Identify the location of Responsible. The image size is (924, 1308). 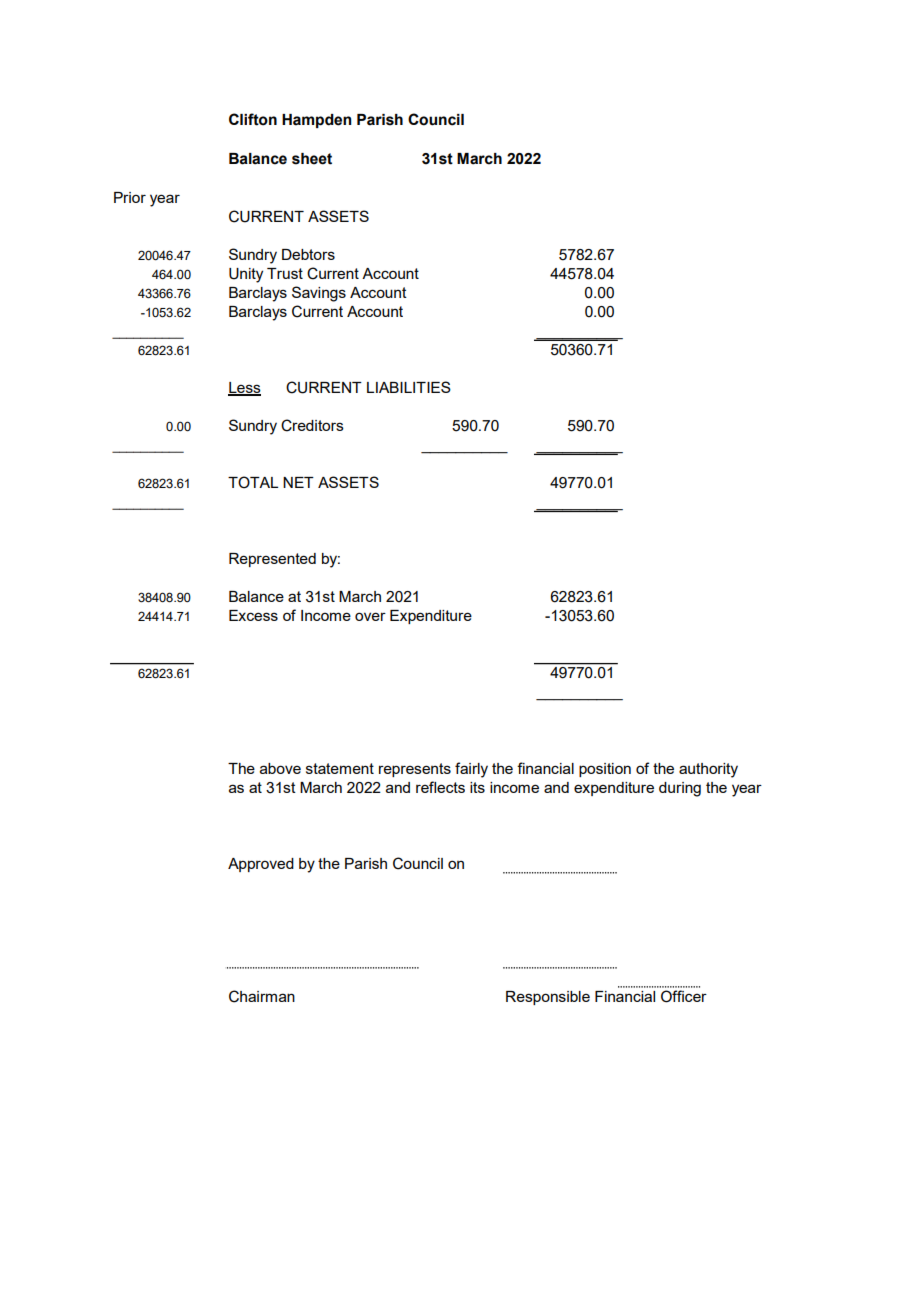
(548, 998).
